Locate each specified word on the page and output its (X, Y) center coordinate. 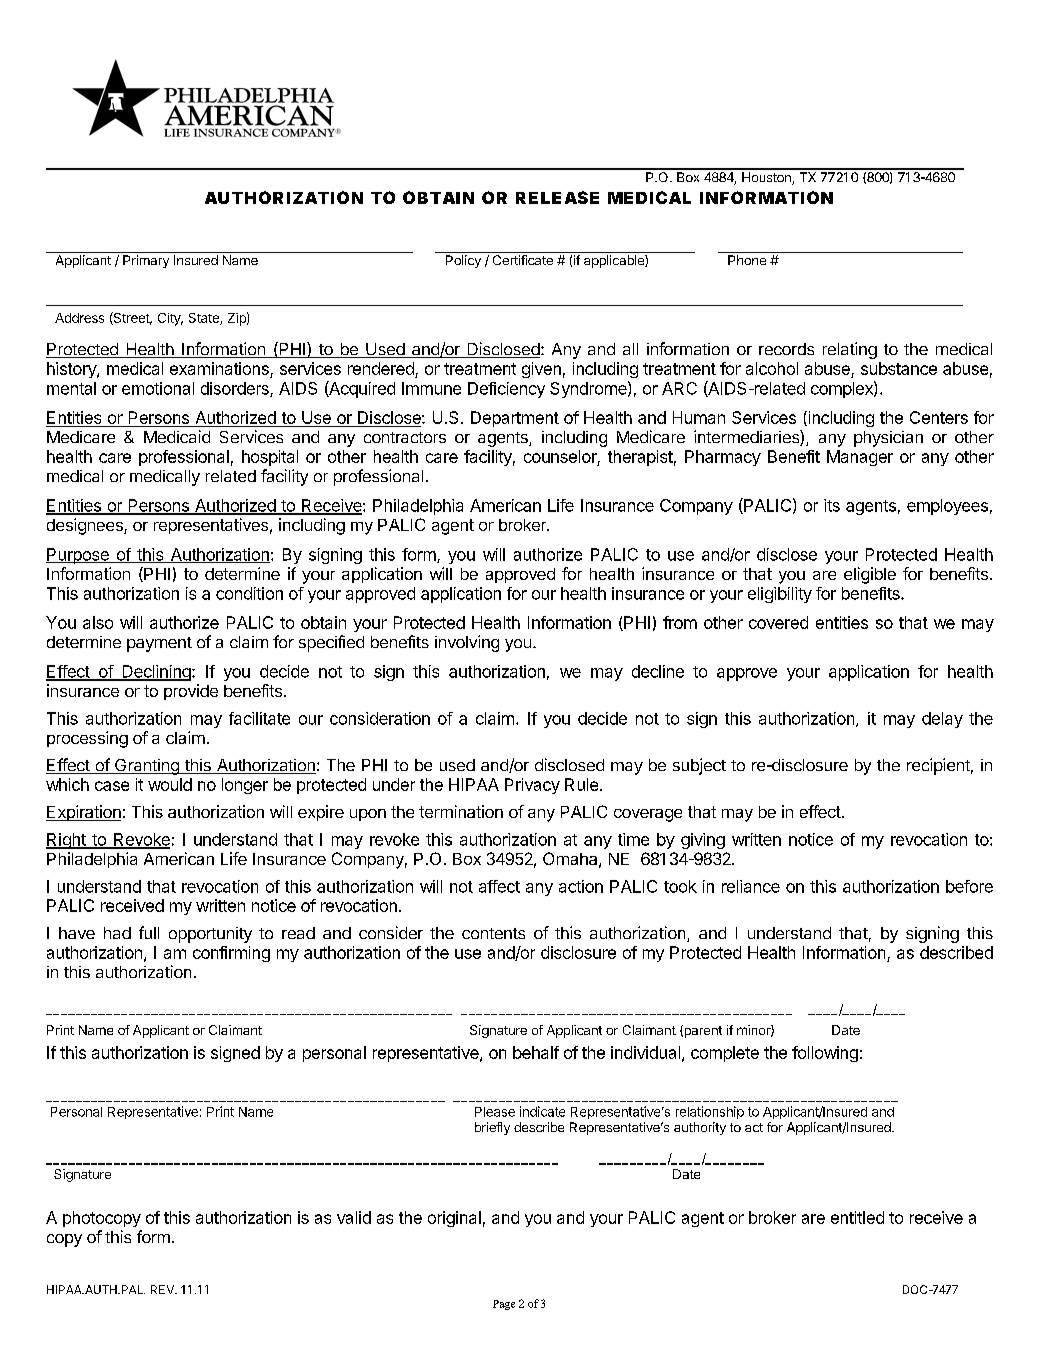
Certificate (523, 260)
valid (354, 1217)
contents (493, 933)
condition (249, 593)
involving (467, 643)
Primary (146, 261)
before (969, 886)
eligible (870, 575)
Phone (747, 260)
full (149, 932)
